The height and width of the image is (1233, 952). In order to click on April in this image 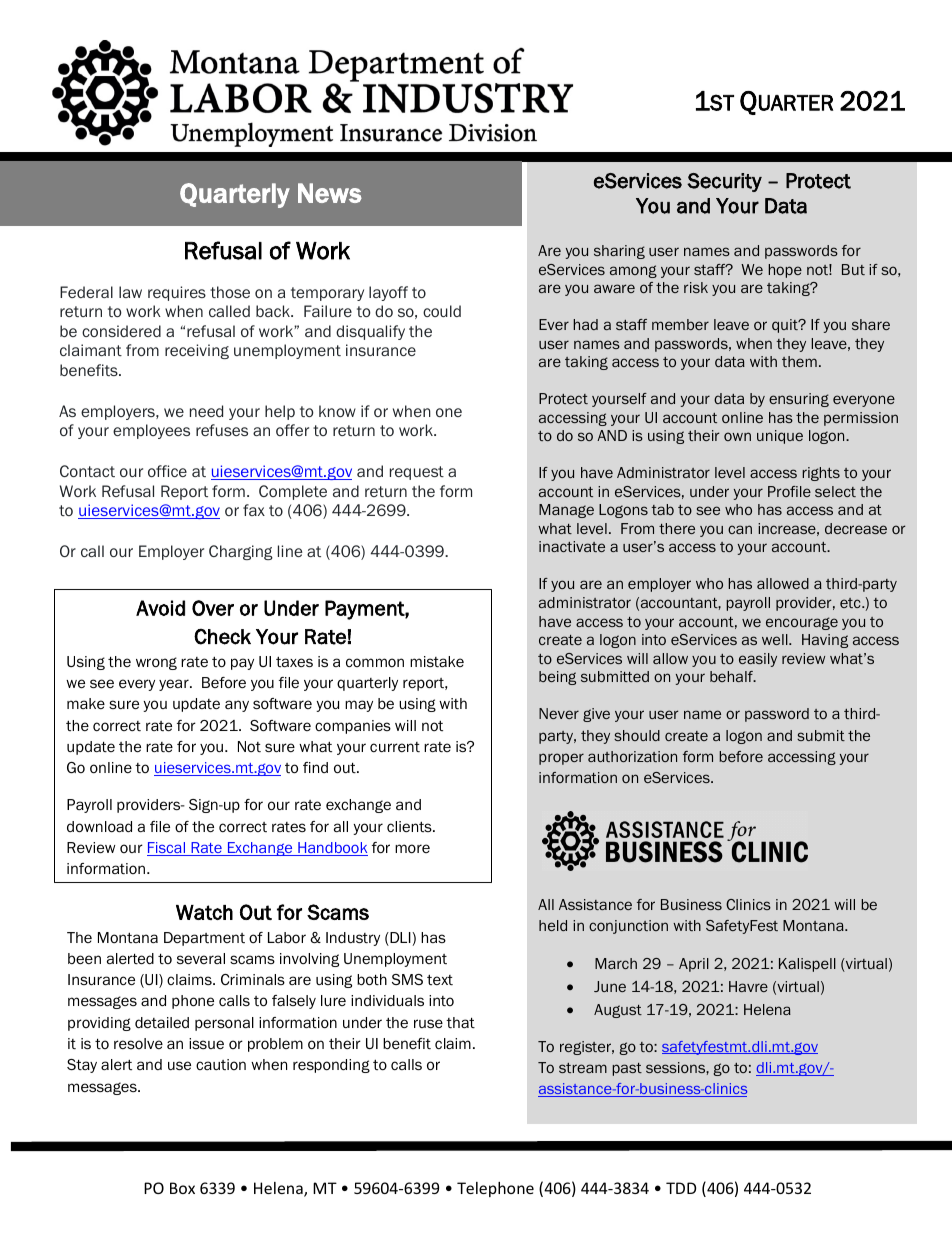, I will do `click(694, 965)`.
